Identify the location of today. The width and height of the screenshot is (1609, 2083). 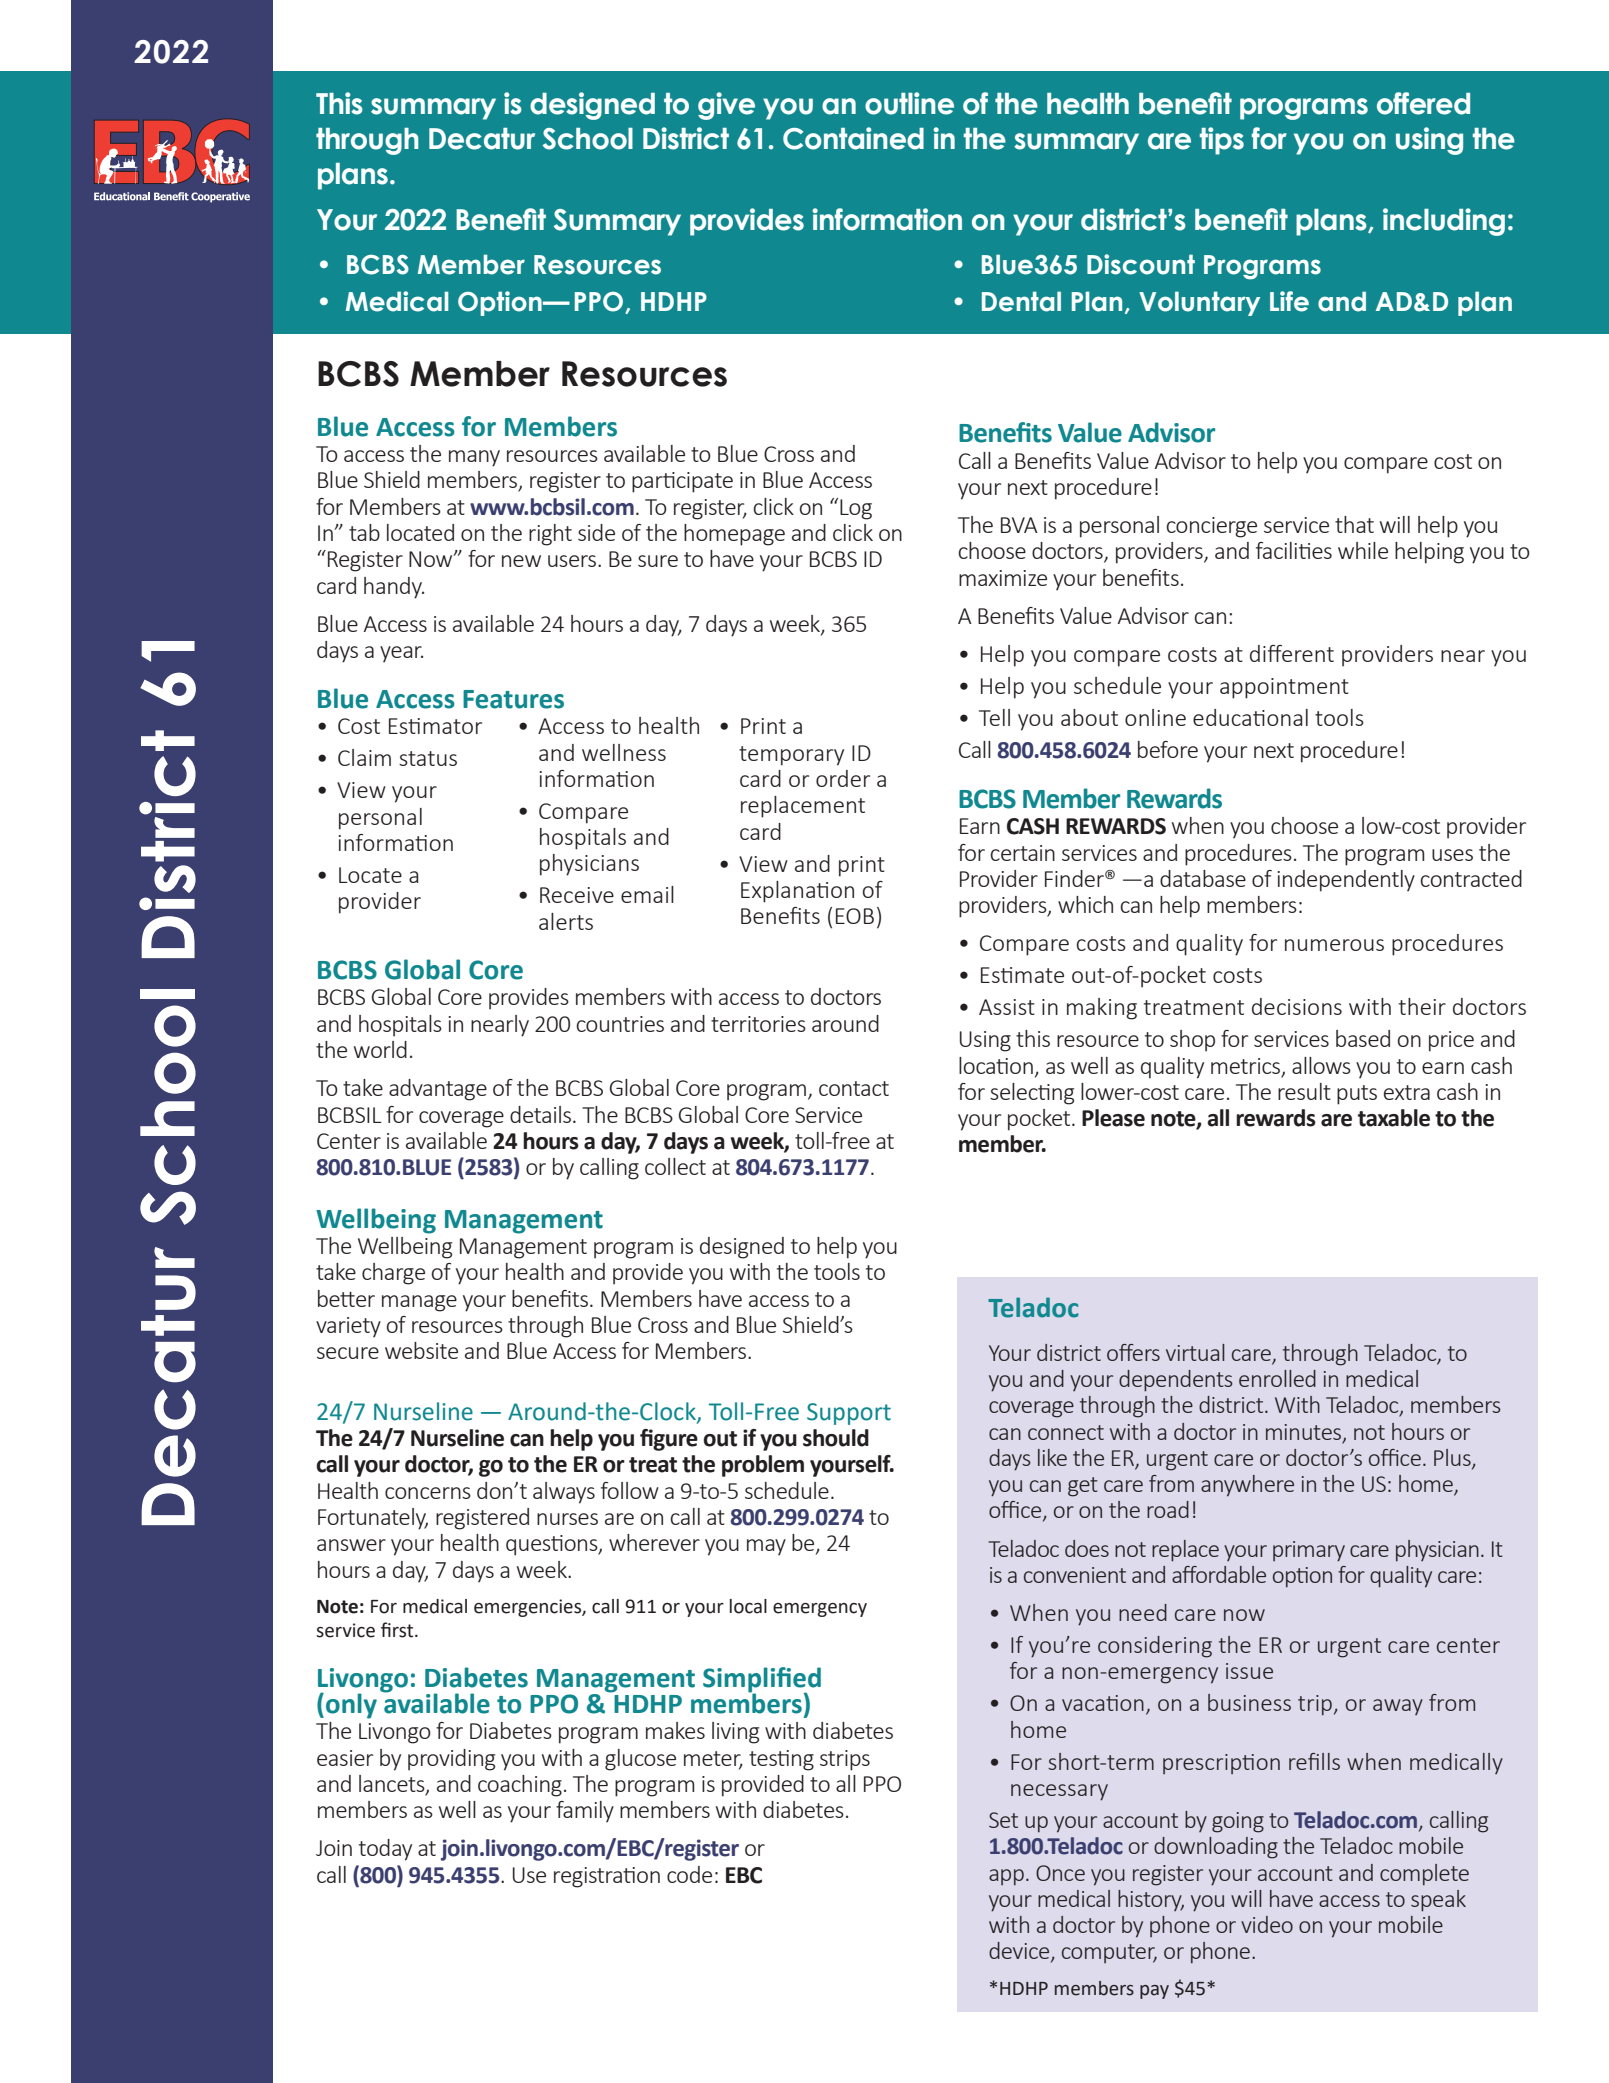
(385, 1850).
